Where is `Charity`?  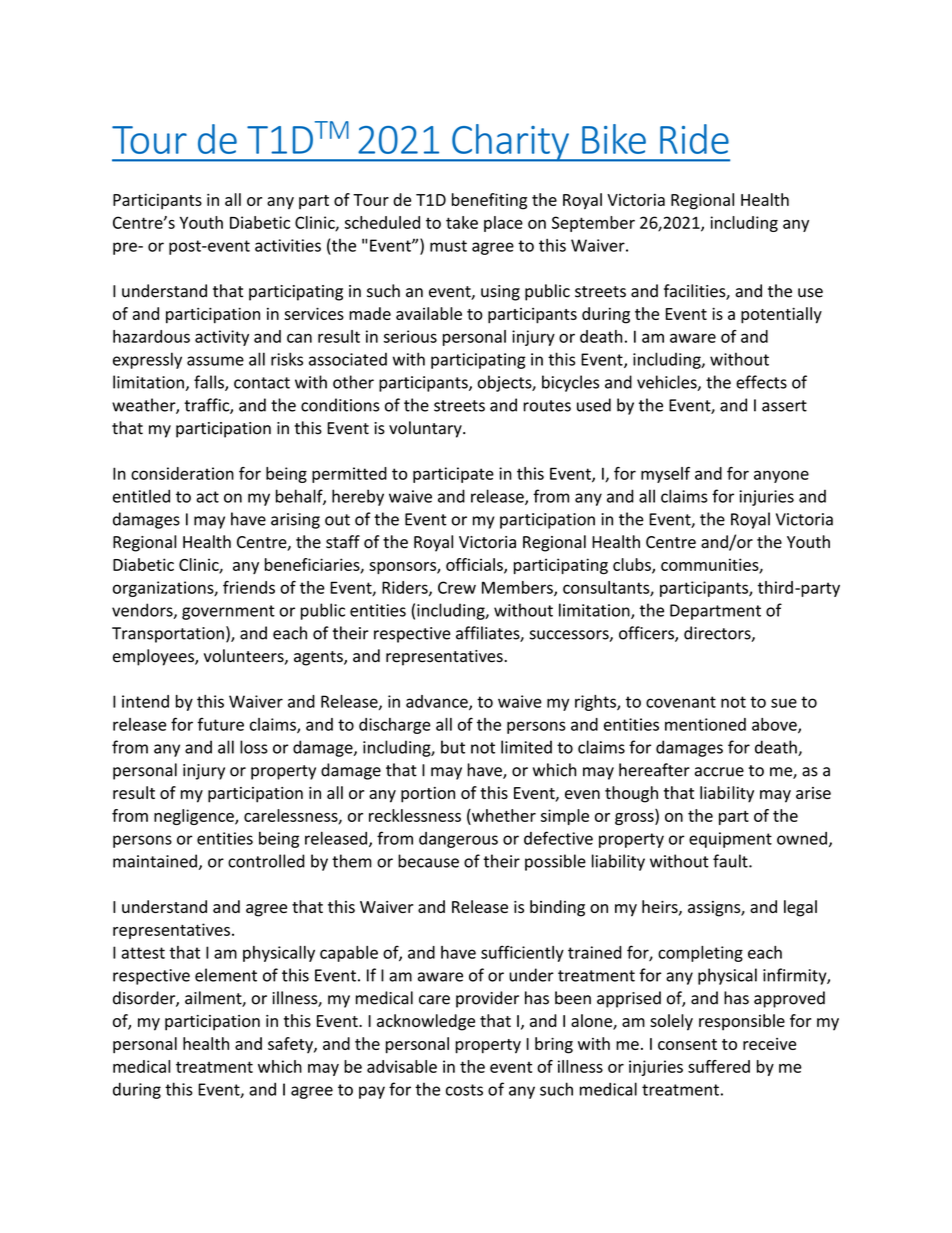
Charity is located at coordinates (510, 143).
